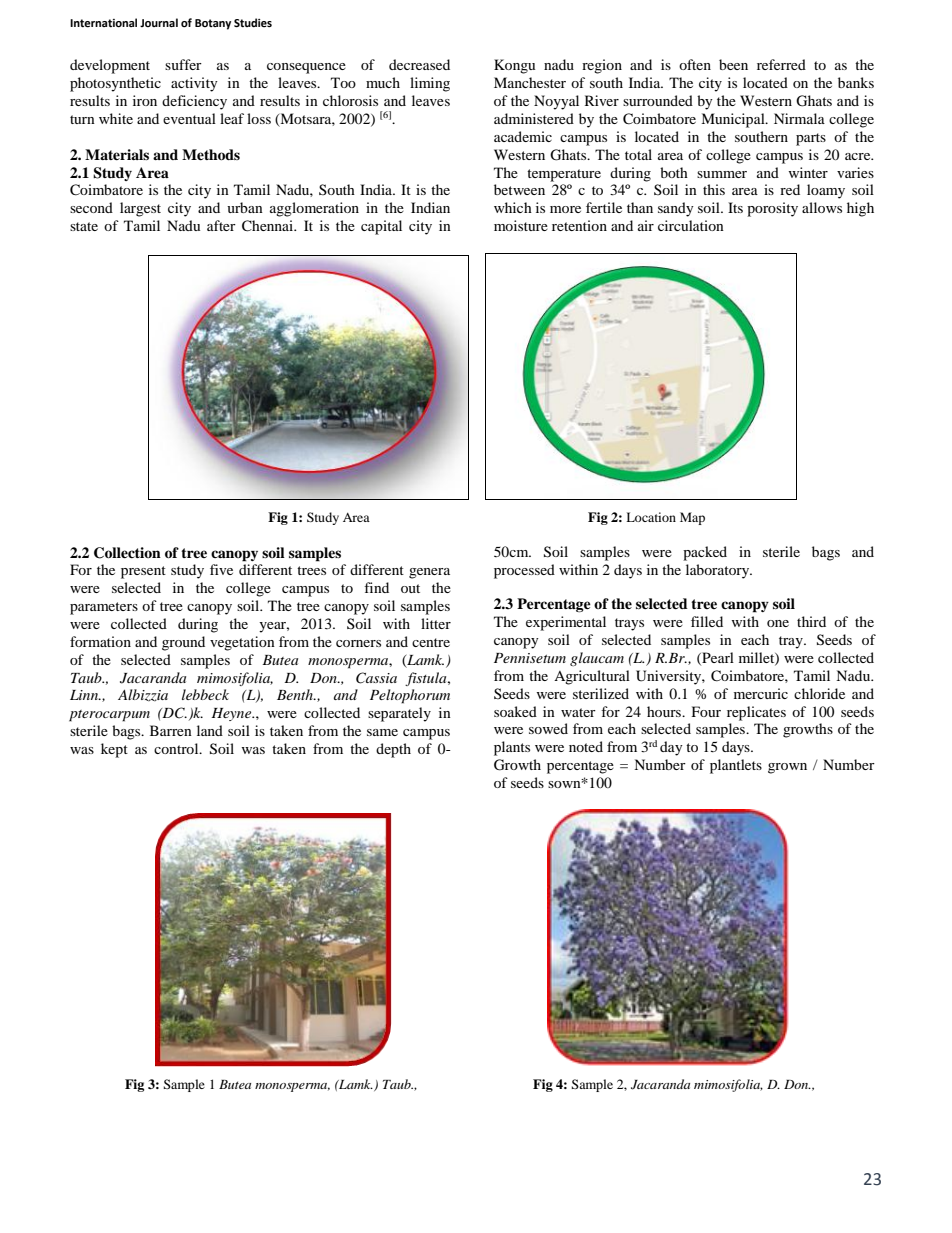  What do you see at coordinates (692, 518) in the page?
I see `Map` at bounding box center [692, 518].
